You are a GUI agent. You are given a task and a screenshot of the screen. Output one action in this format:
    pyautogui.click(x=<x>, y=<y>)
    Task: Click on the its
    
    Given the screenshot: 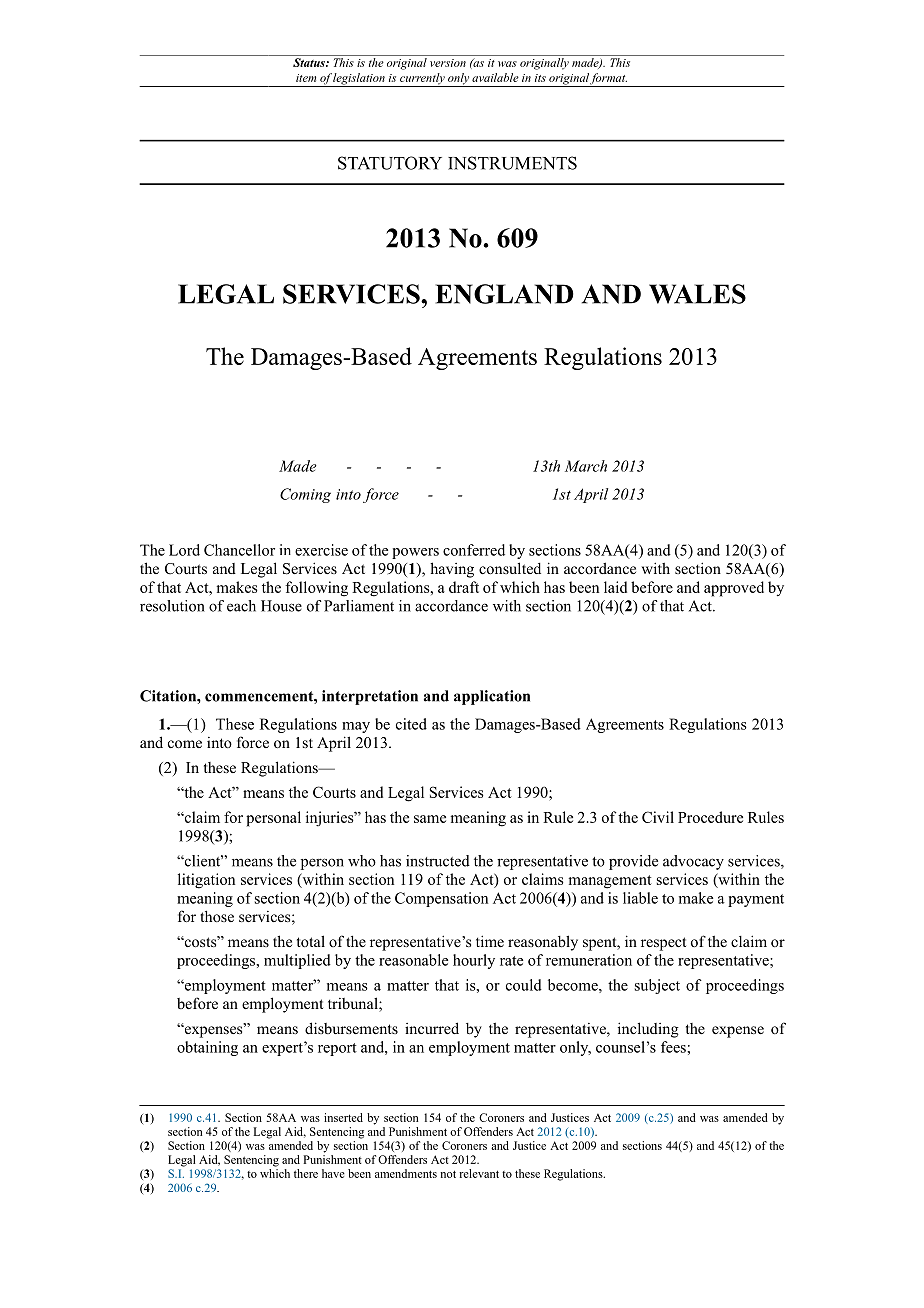 What is the action you would take?
    pyautogui.click(x=540, y=78)
